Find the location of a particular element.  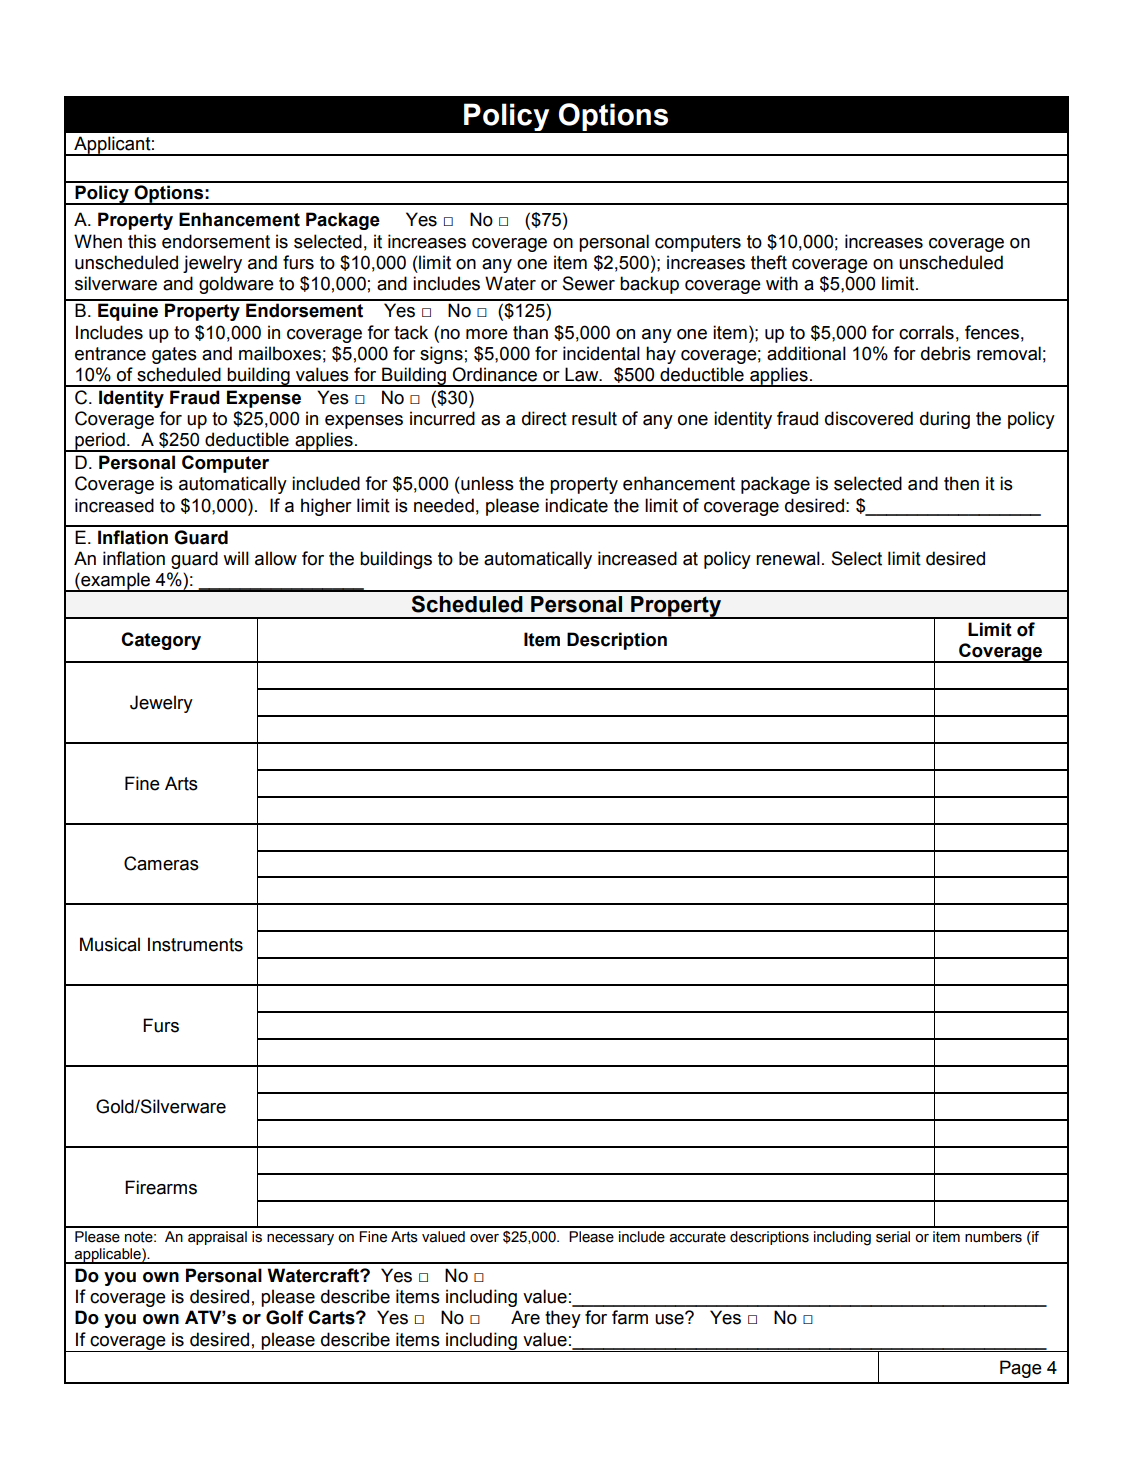

Golf is located at coordinates (285, 1317).
